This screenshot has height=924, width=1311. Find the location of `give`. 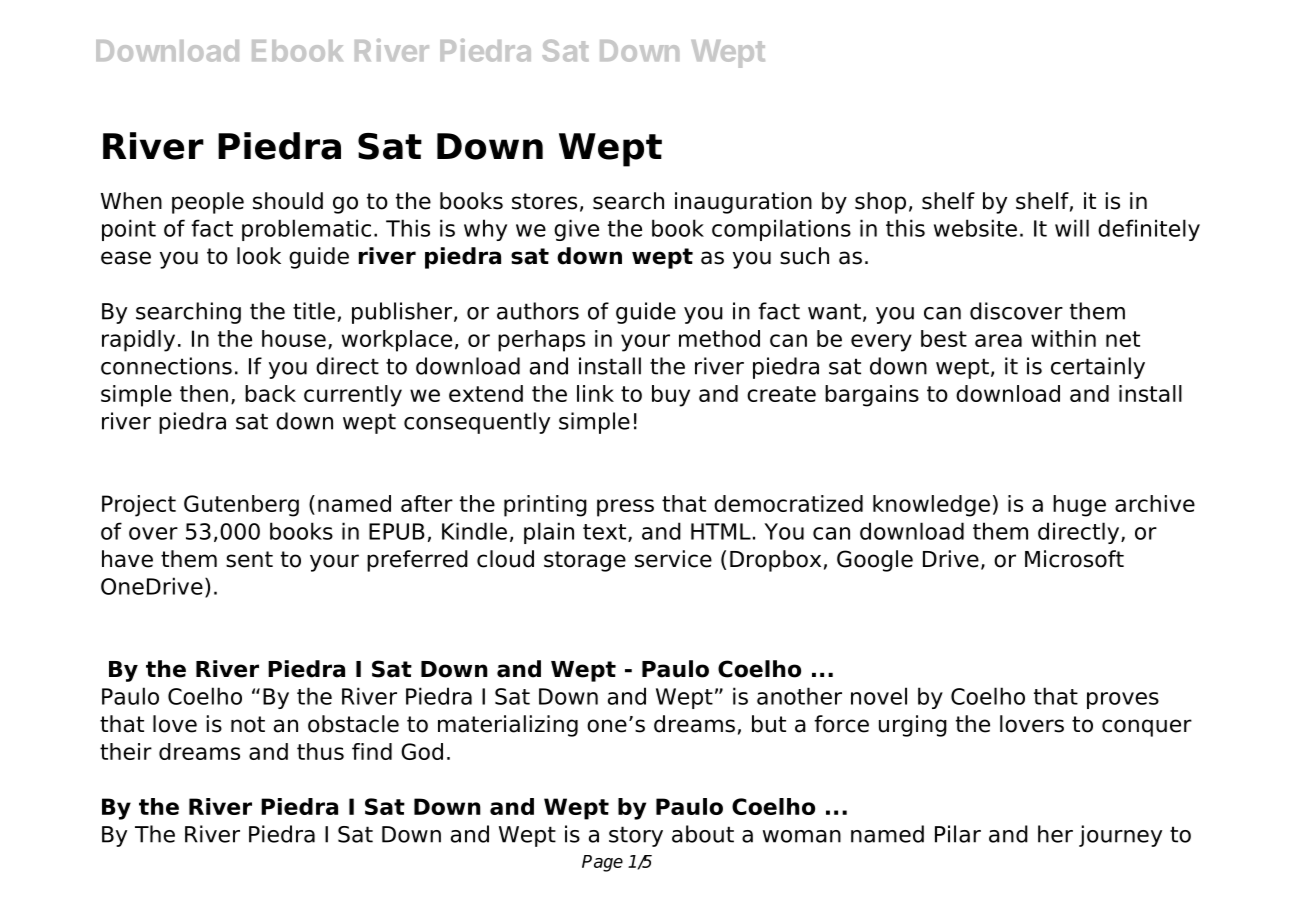

give is located at coordinates (576, 230).
